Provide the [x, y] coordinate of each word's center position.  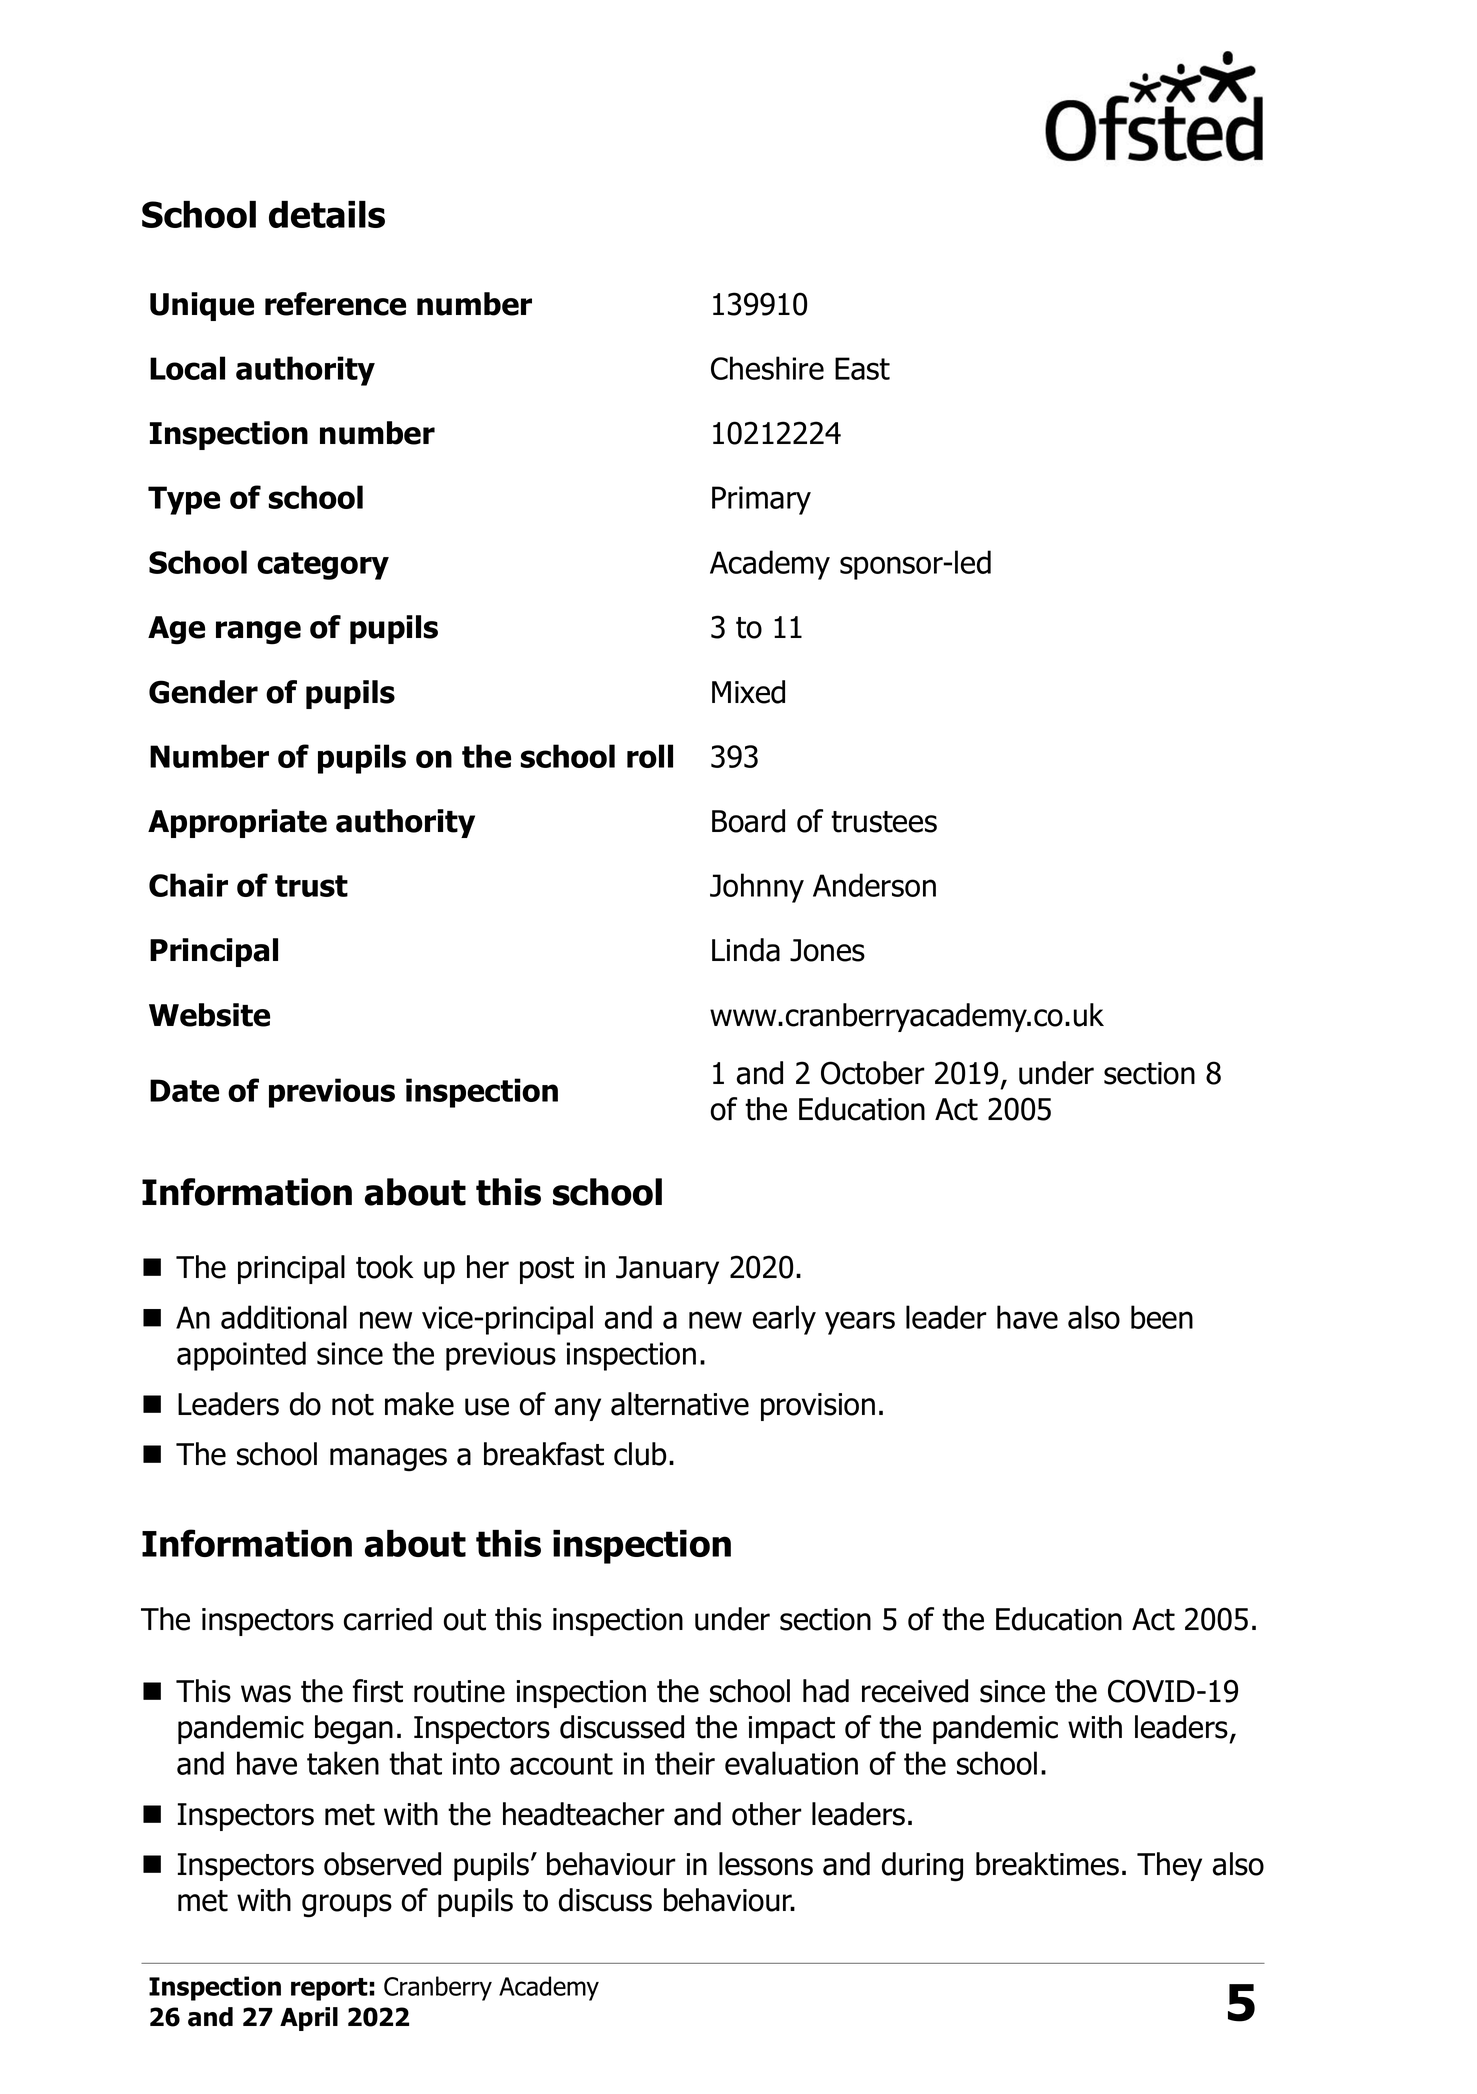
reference [335, 304]
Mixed [748, 692]
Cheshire [767, 368]
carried [388, 1619]
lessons [766, 1864]
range [258, 633]
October [873, 1073]
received [915, 1691]
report [330, 1989]
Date [184, 1090]
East [862, 368]
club [640, 1454]
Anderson [874, 885]
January [667, 1270]
